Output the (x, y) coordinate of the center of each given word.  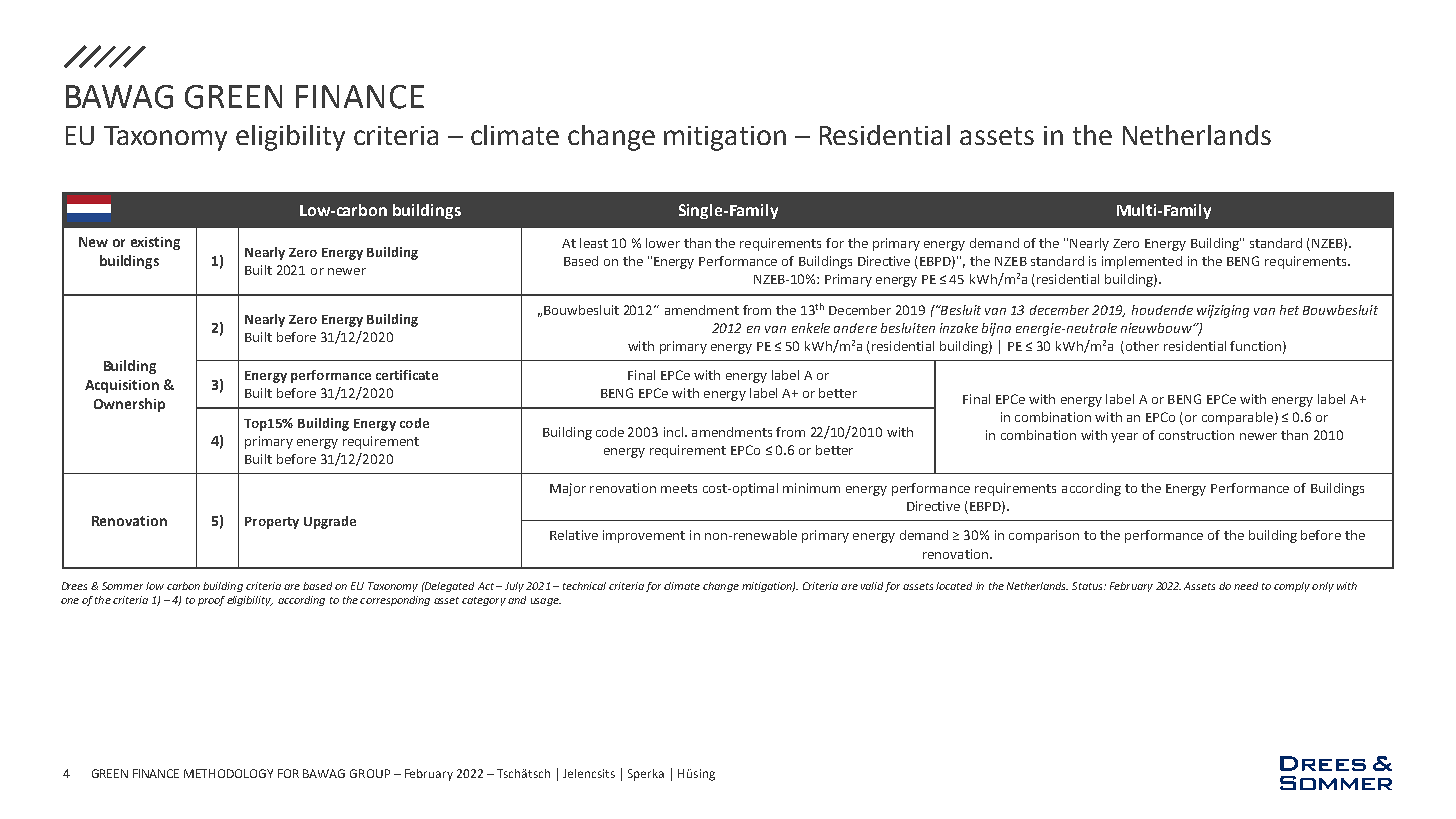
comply (1292, 587)
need (1246, 586)
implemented (1142, 262)
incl (675, 432)
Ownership (129, 405)
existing (155, 243)
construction (1196, 435)
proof (211, 601)
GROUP (370, 773)
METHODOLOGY (228, 773)
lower (663, 243)
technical (584, 586)
